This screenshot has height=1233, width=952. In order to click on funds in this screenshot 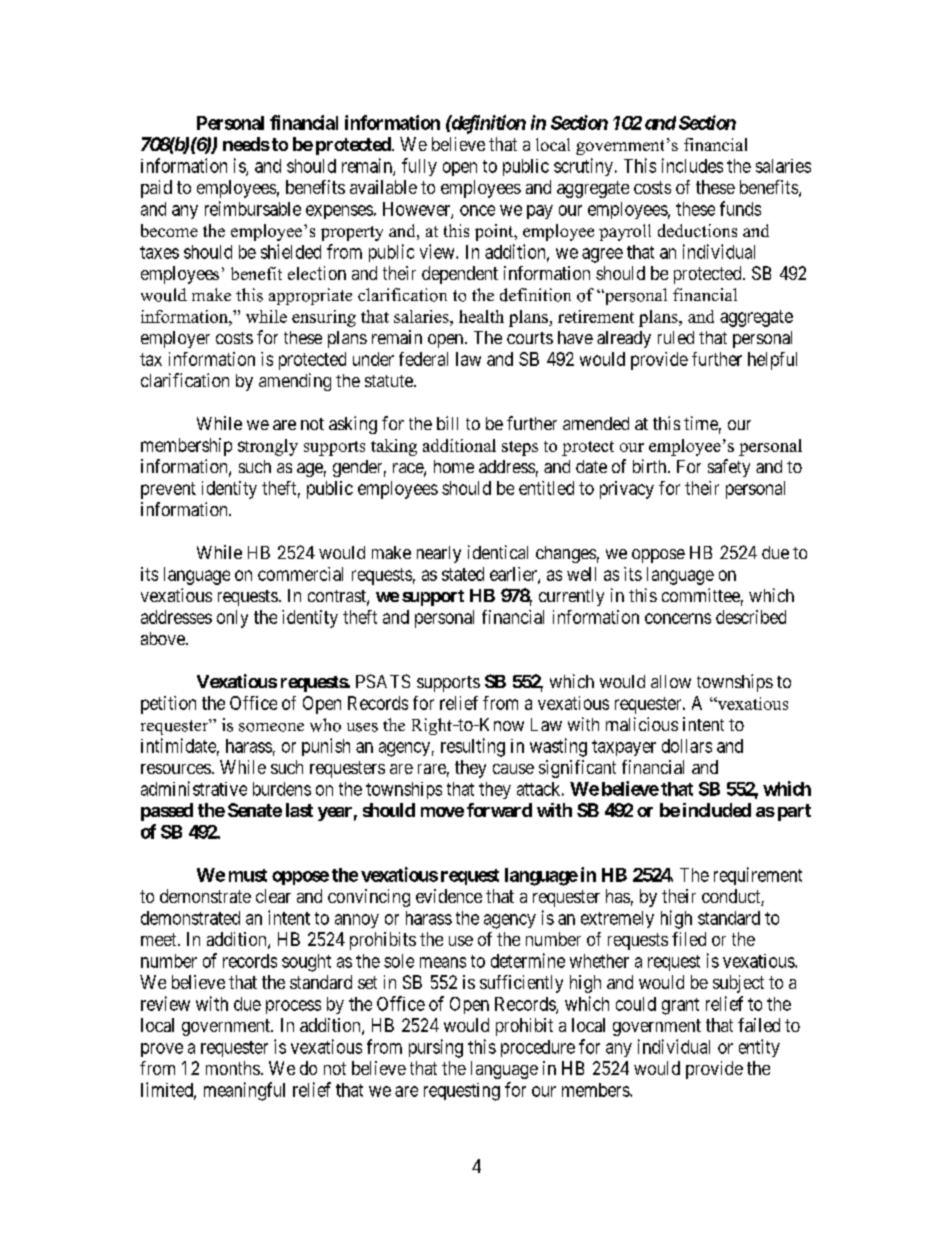, I will do `click(740, 208)`.
